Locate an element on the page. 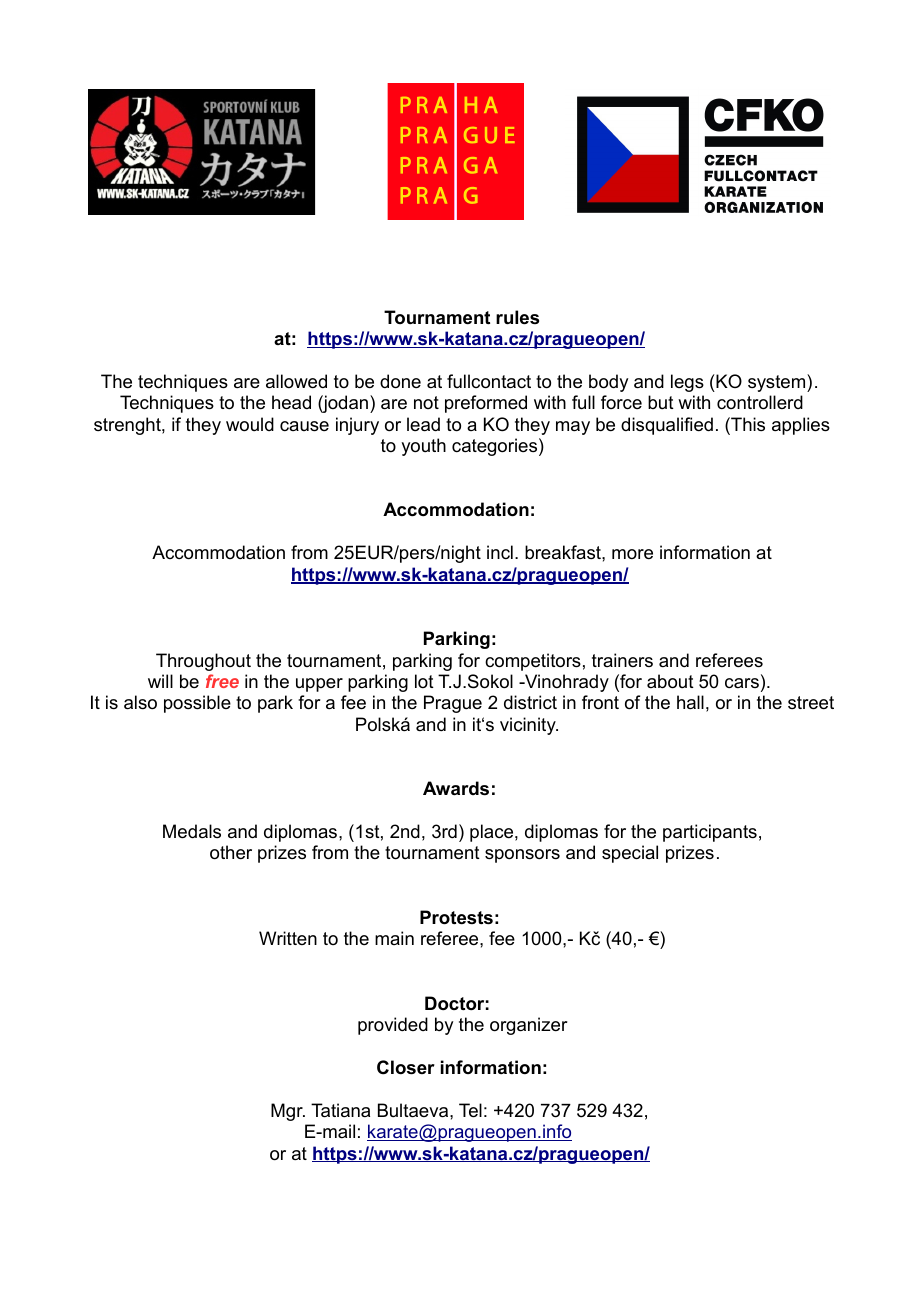  vicinity is located at coordinates (529, 726).
